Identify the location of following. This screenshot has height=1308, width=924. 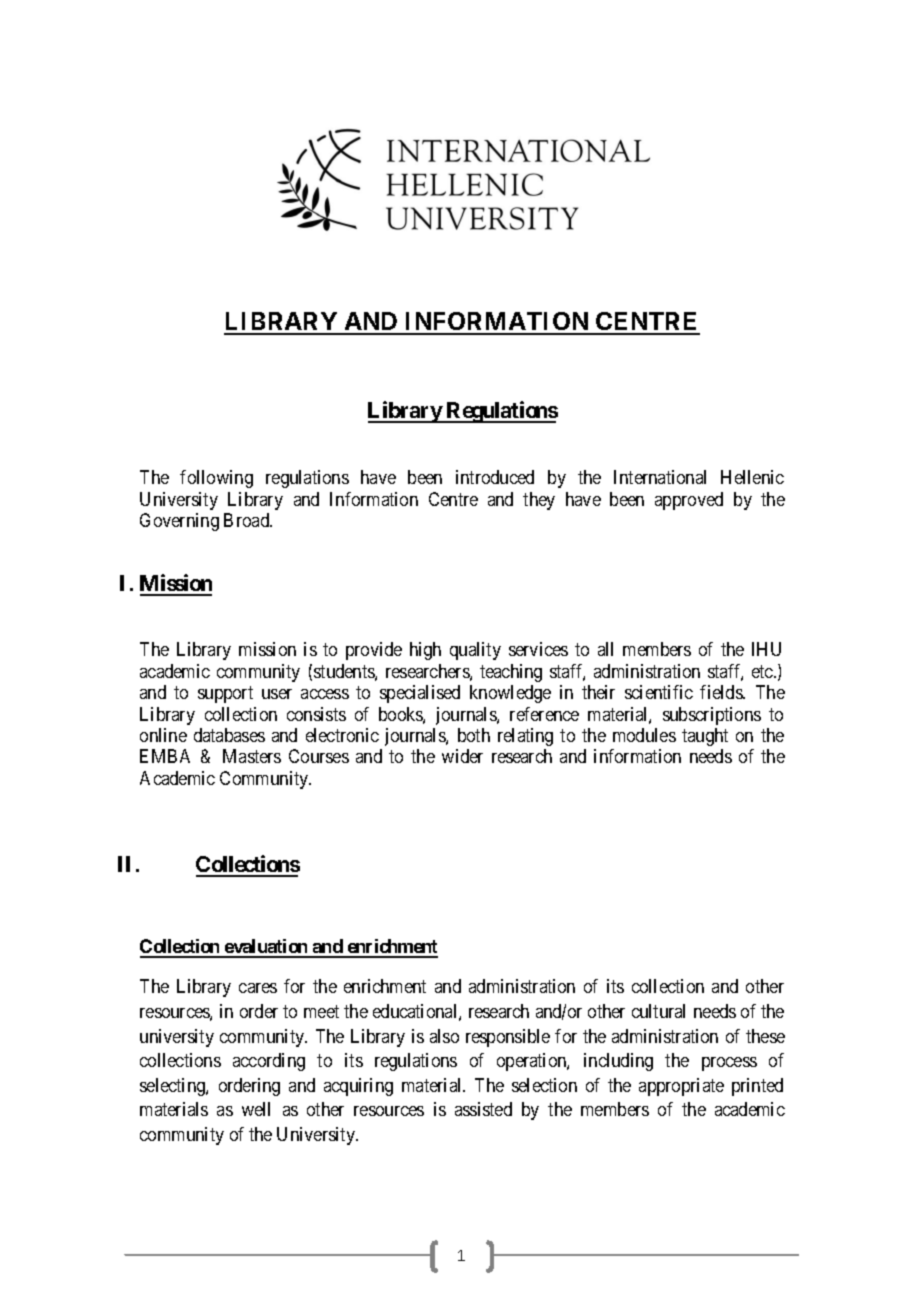
(216, 479).
